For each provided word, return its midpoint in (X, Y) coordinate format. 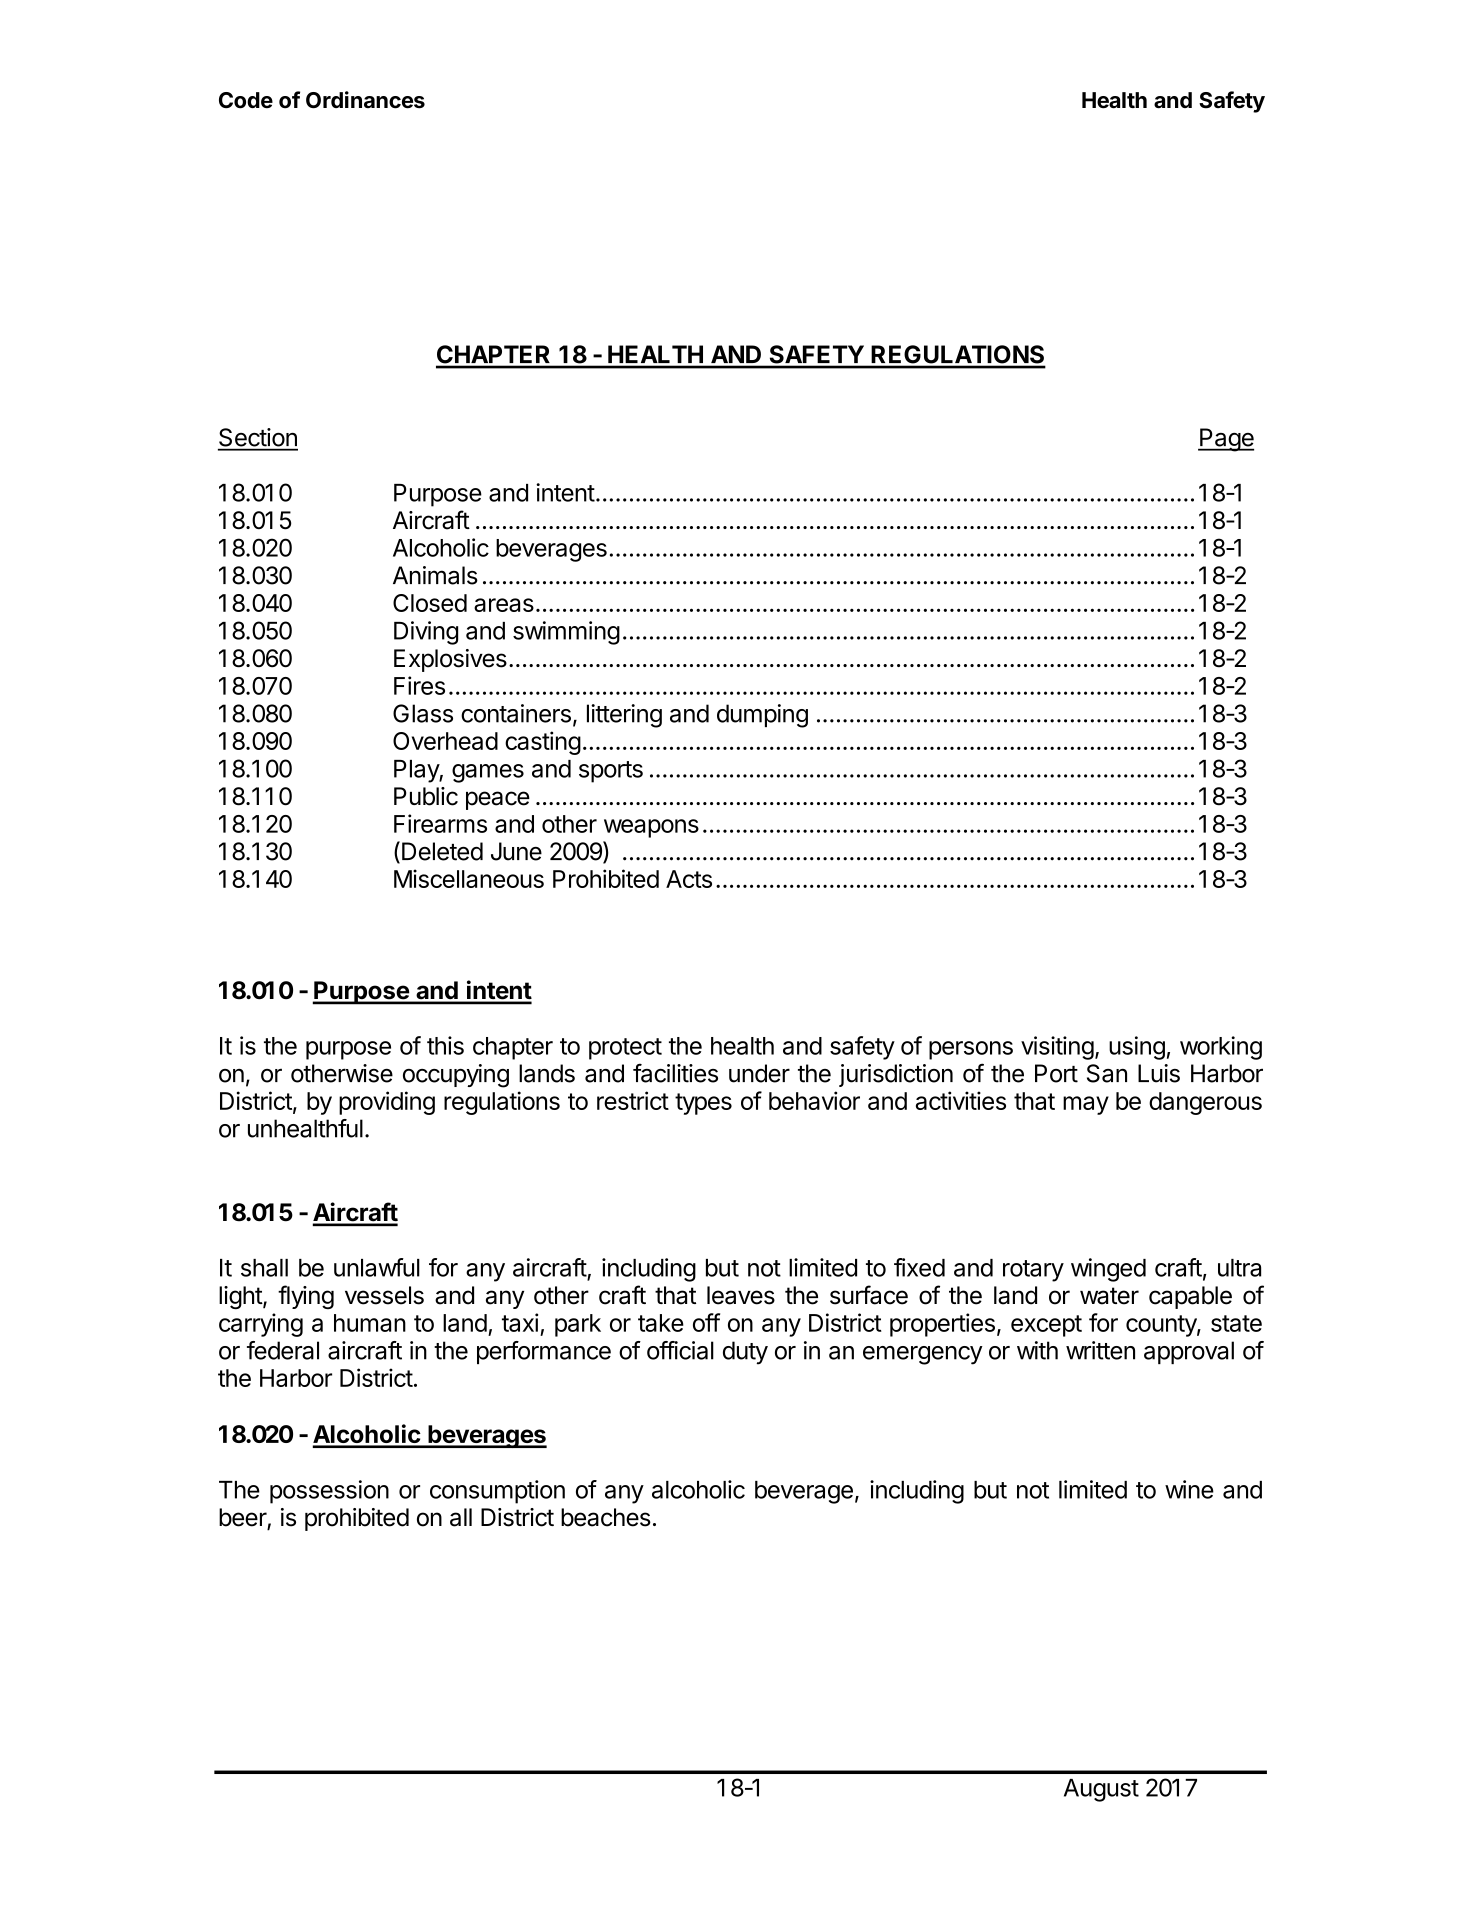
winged (1108, 1270)
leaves (741, 1295)
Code (246, 100)
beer (243, 1518)
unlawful (377, 1267)
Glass (423, 713)
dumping (762, 716)
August (1101, 1790)
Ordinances (365, 100)
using (1137, 1048)
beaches (606, 1517)
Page (1226, 440)
